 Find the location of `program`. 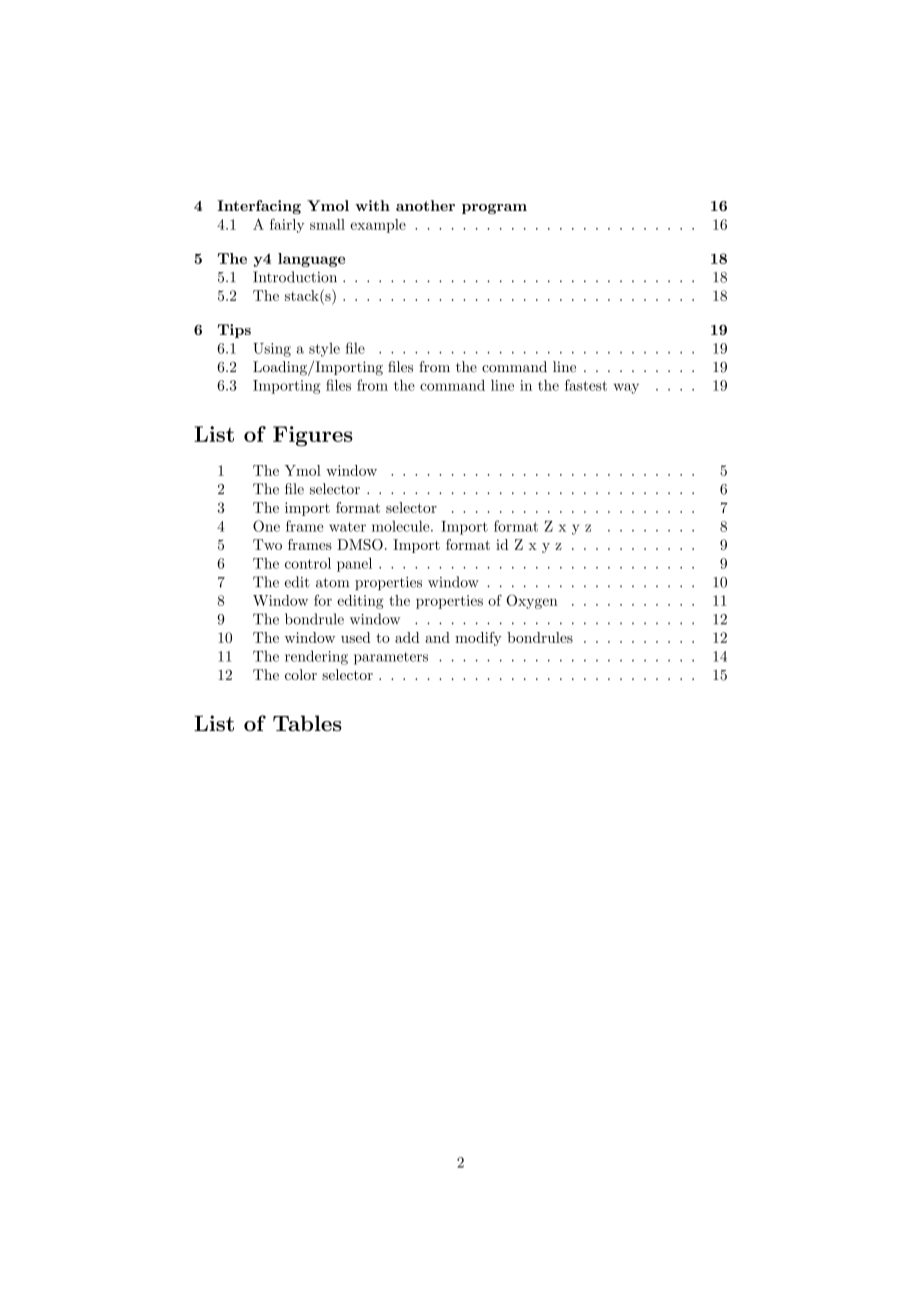

program is located at coordinates (494, 209).
